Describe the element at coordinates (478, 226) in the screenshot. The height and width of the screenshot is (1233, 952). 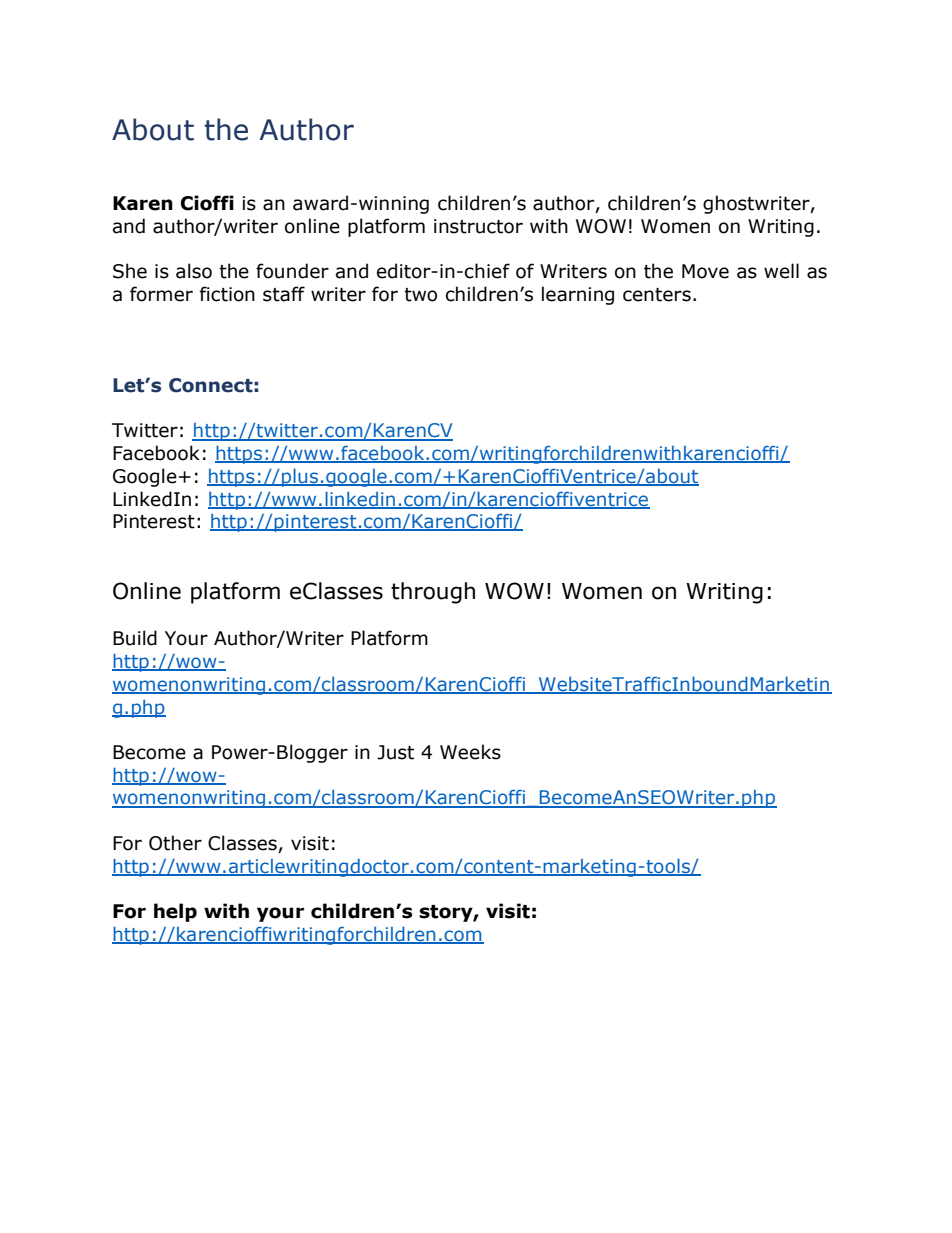
I see `instructor` at that location.
